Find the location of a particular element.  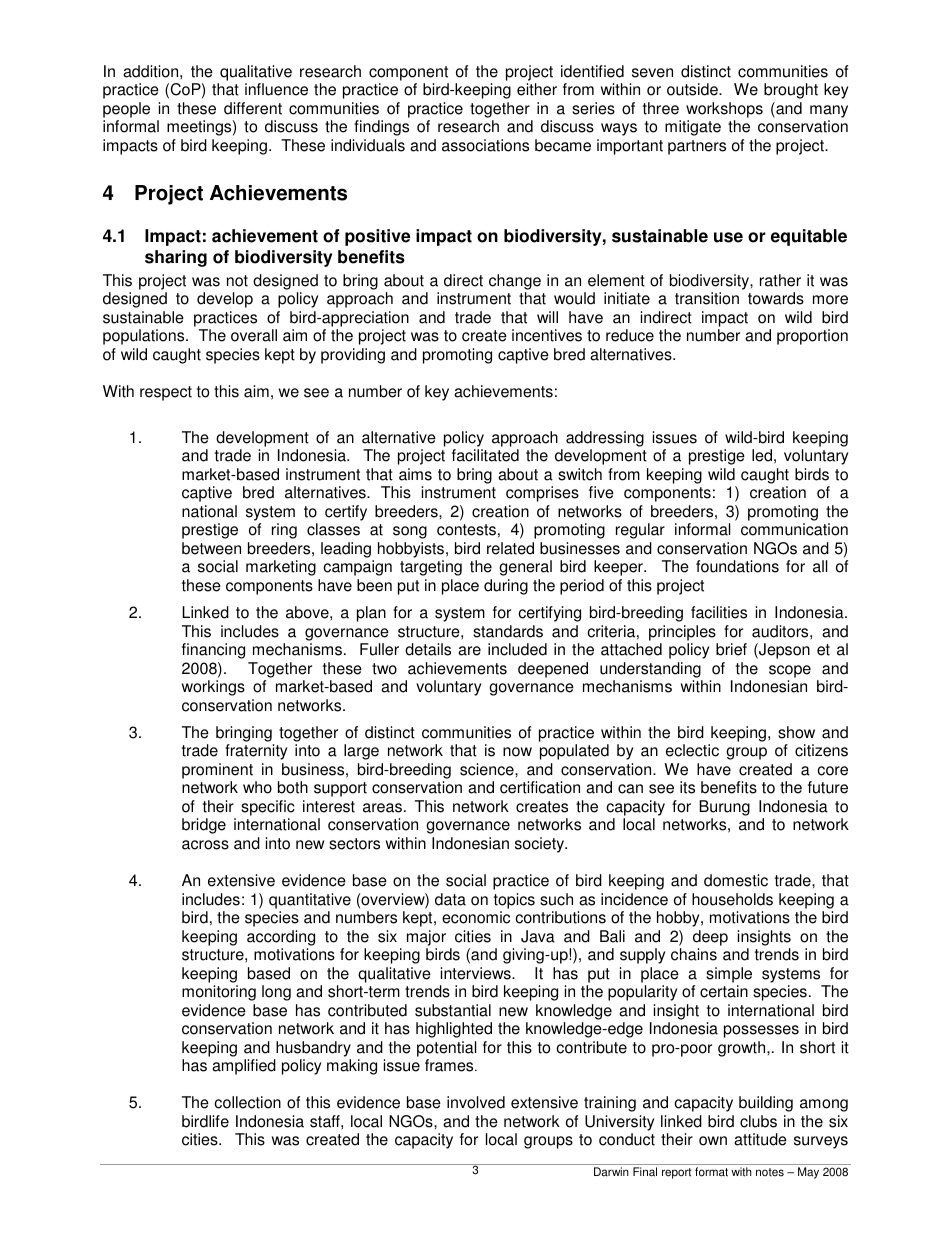

associations is located at coordinates (485, 145).
